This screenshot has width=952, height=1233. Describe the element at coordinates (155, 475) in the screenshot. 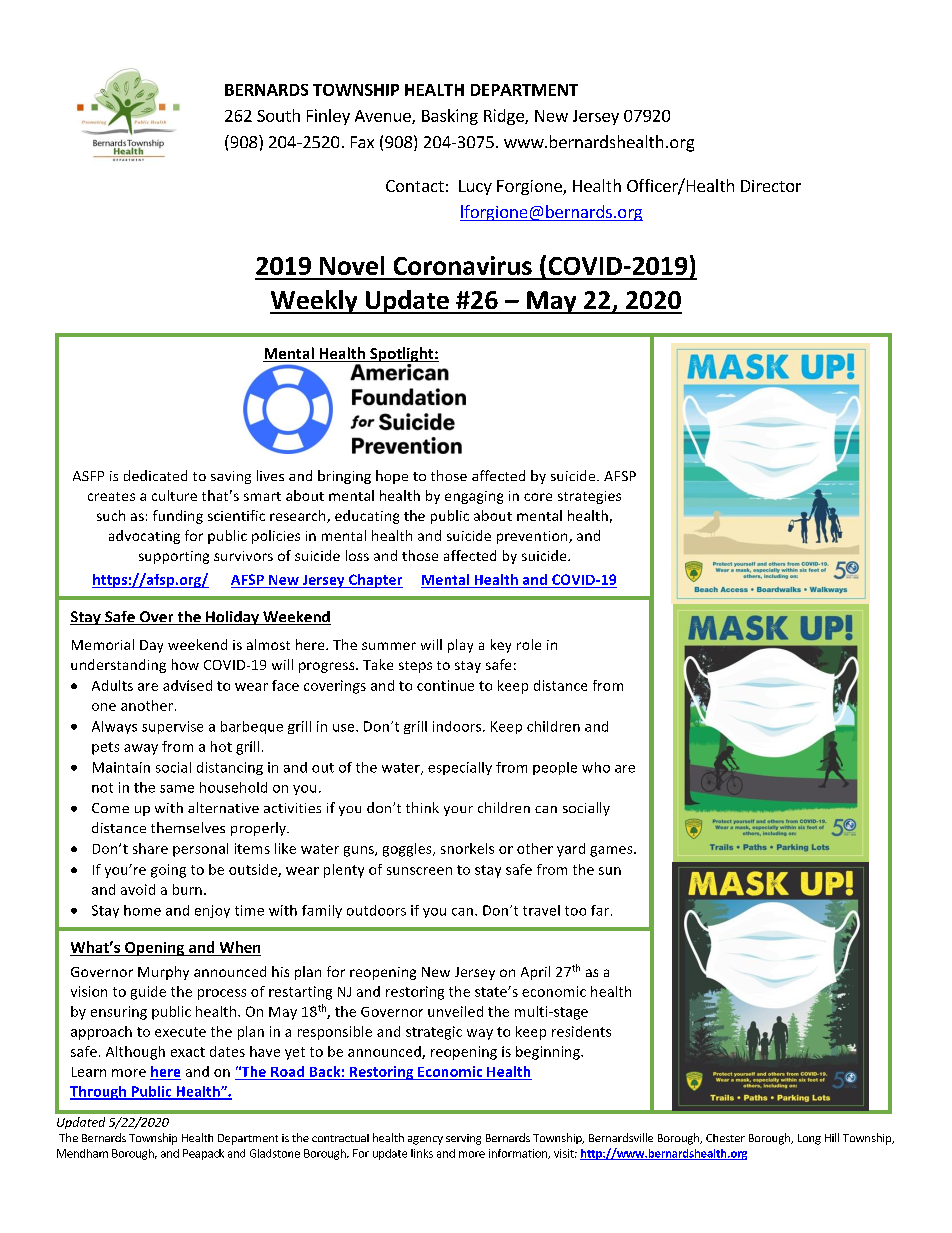

I see `dedicated` at that location.
